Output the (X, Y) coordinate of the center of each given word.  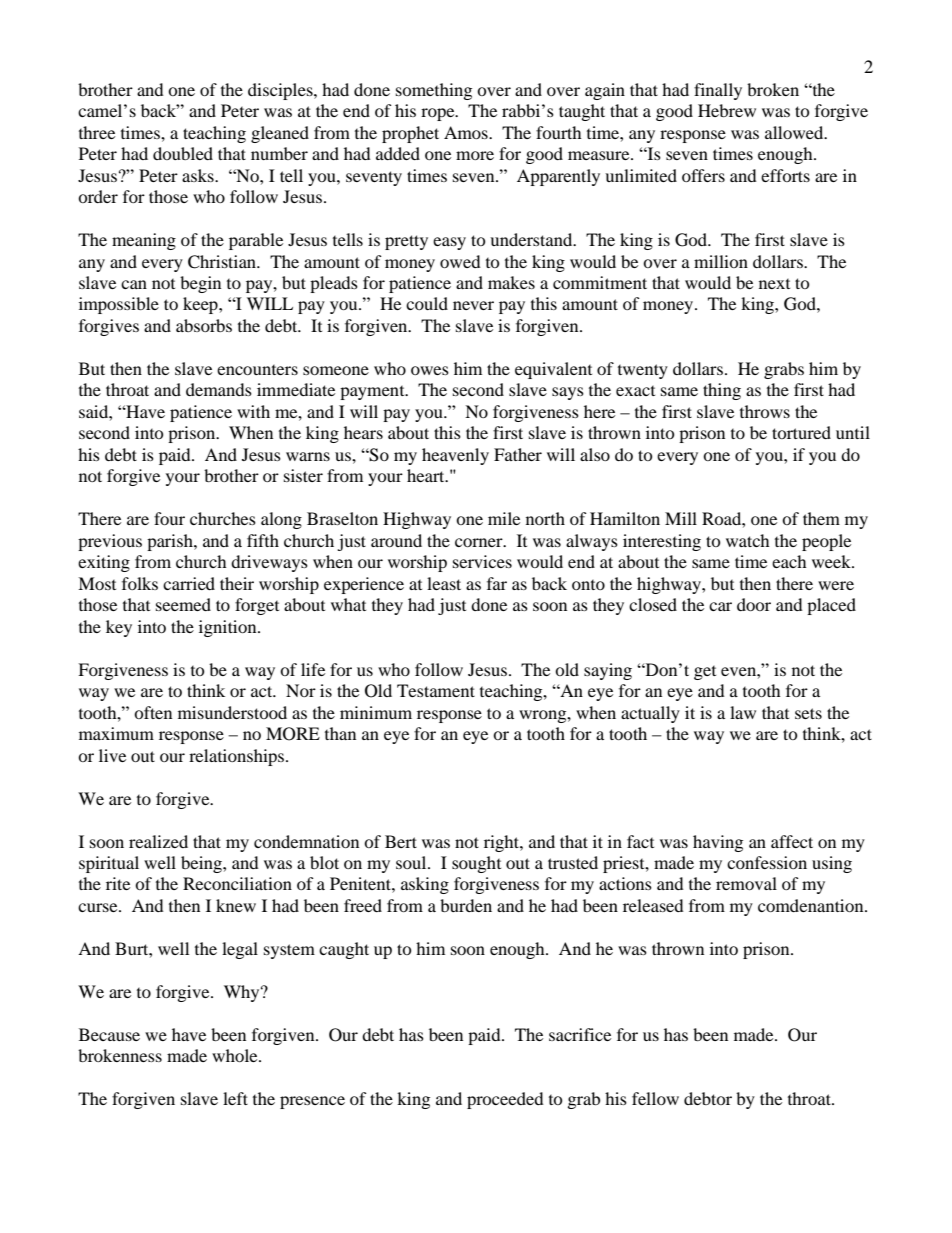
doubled (183, 153)
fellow (655, 1098)
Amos (467, 132)
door (754, 604)
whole (236, 1055)
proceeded (505, 1100)
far (497, 583)
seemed (183, 604)
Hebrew (727, 110)
